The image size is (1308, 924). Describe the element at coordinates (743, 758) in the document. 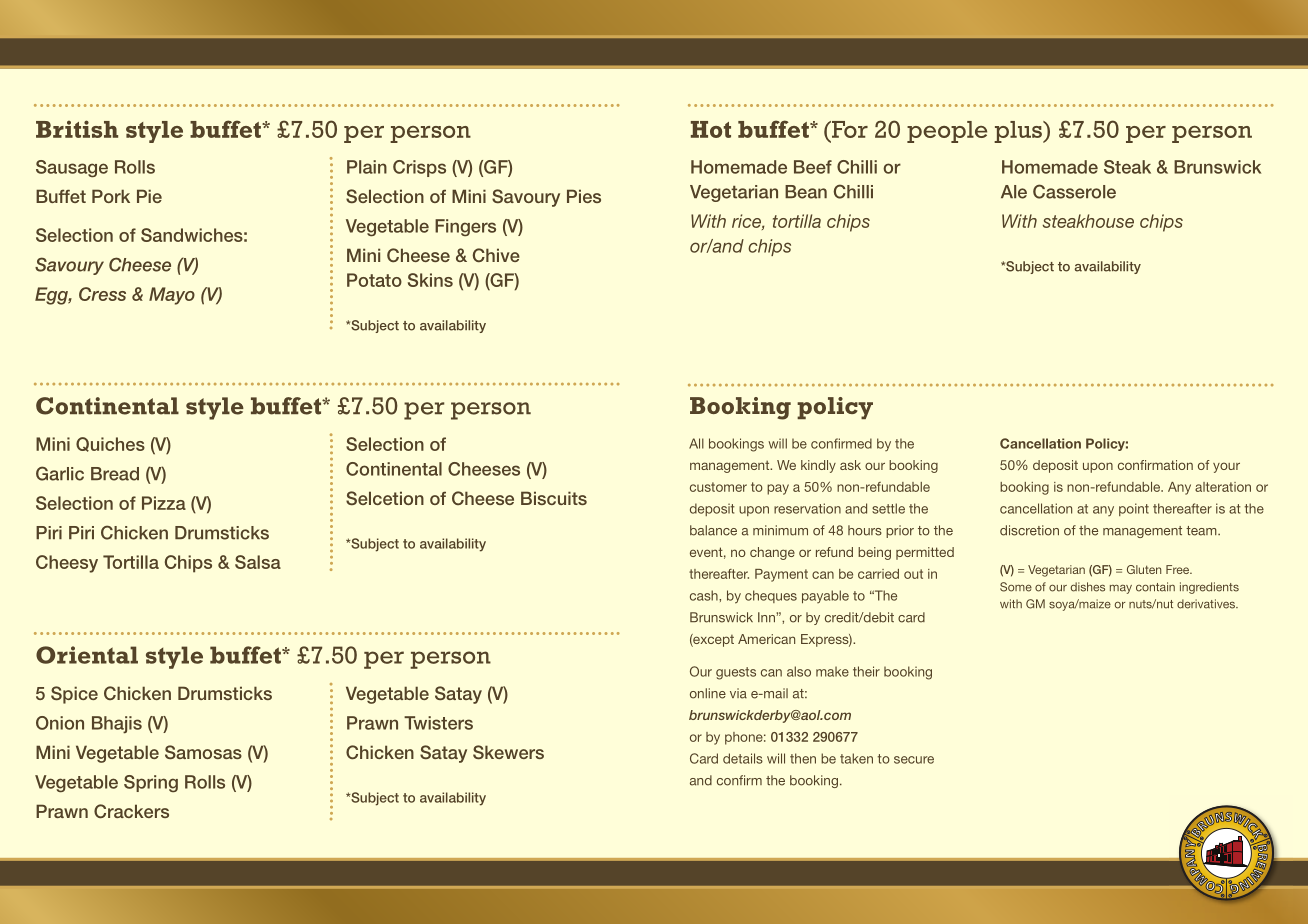

I see `details` at that location.
